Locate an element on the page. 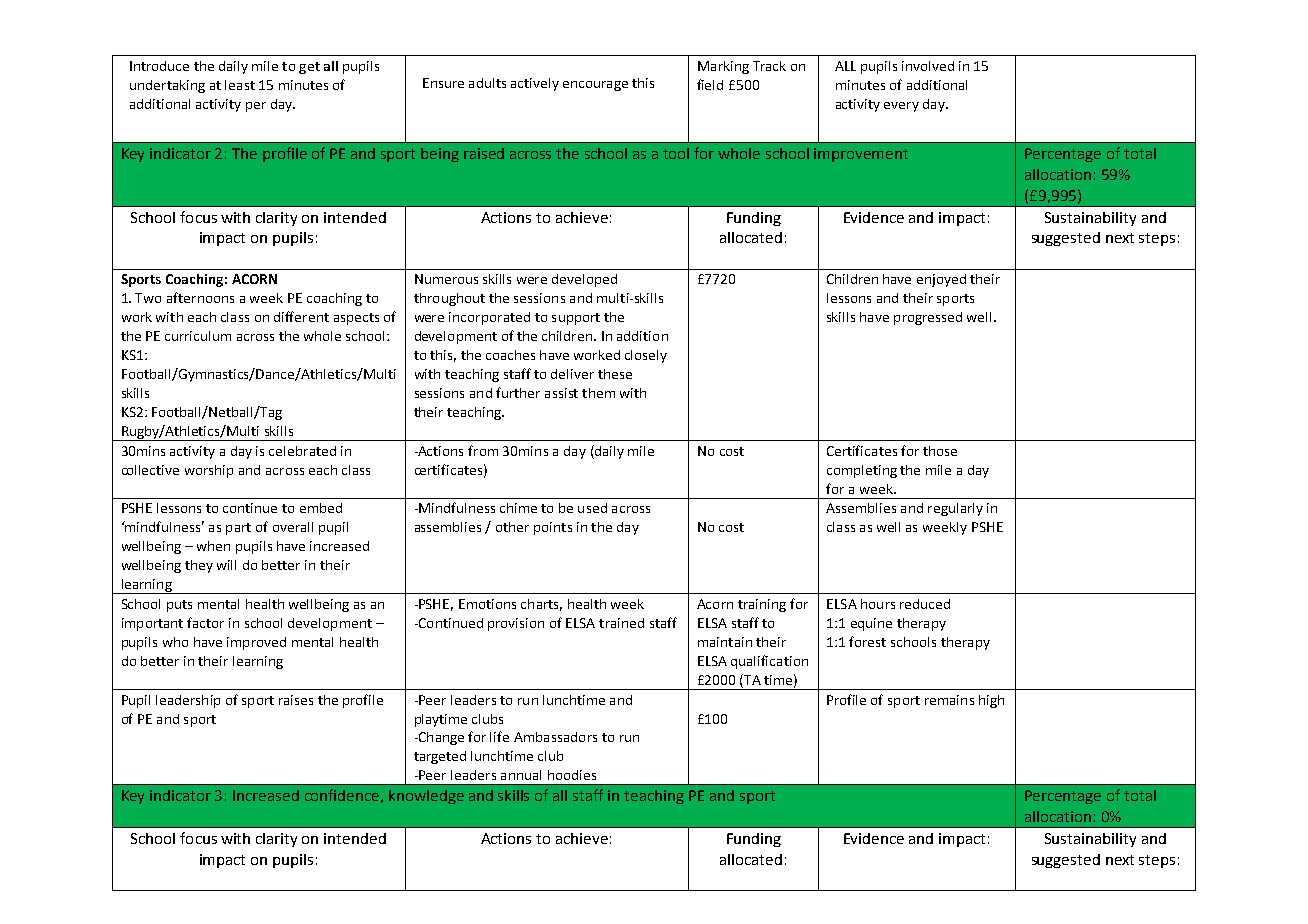 This image has height=924, width=1308. encourage is located at coordinates (595, 86).
